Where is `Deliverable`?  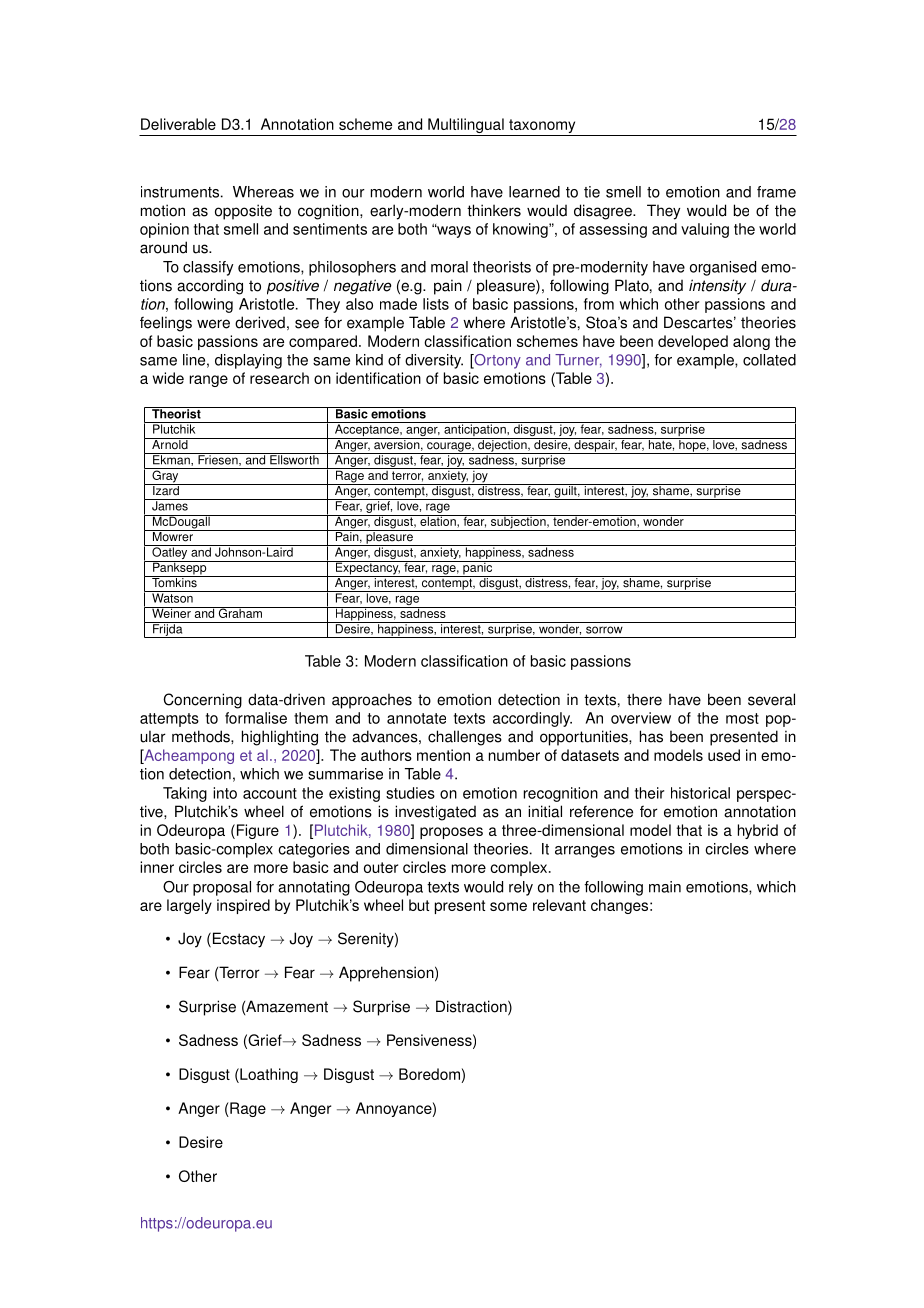 Deliverable is located at coordinates (178, 124).
